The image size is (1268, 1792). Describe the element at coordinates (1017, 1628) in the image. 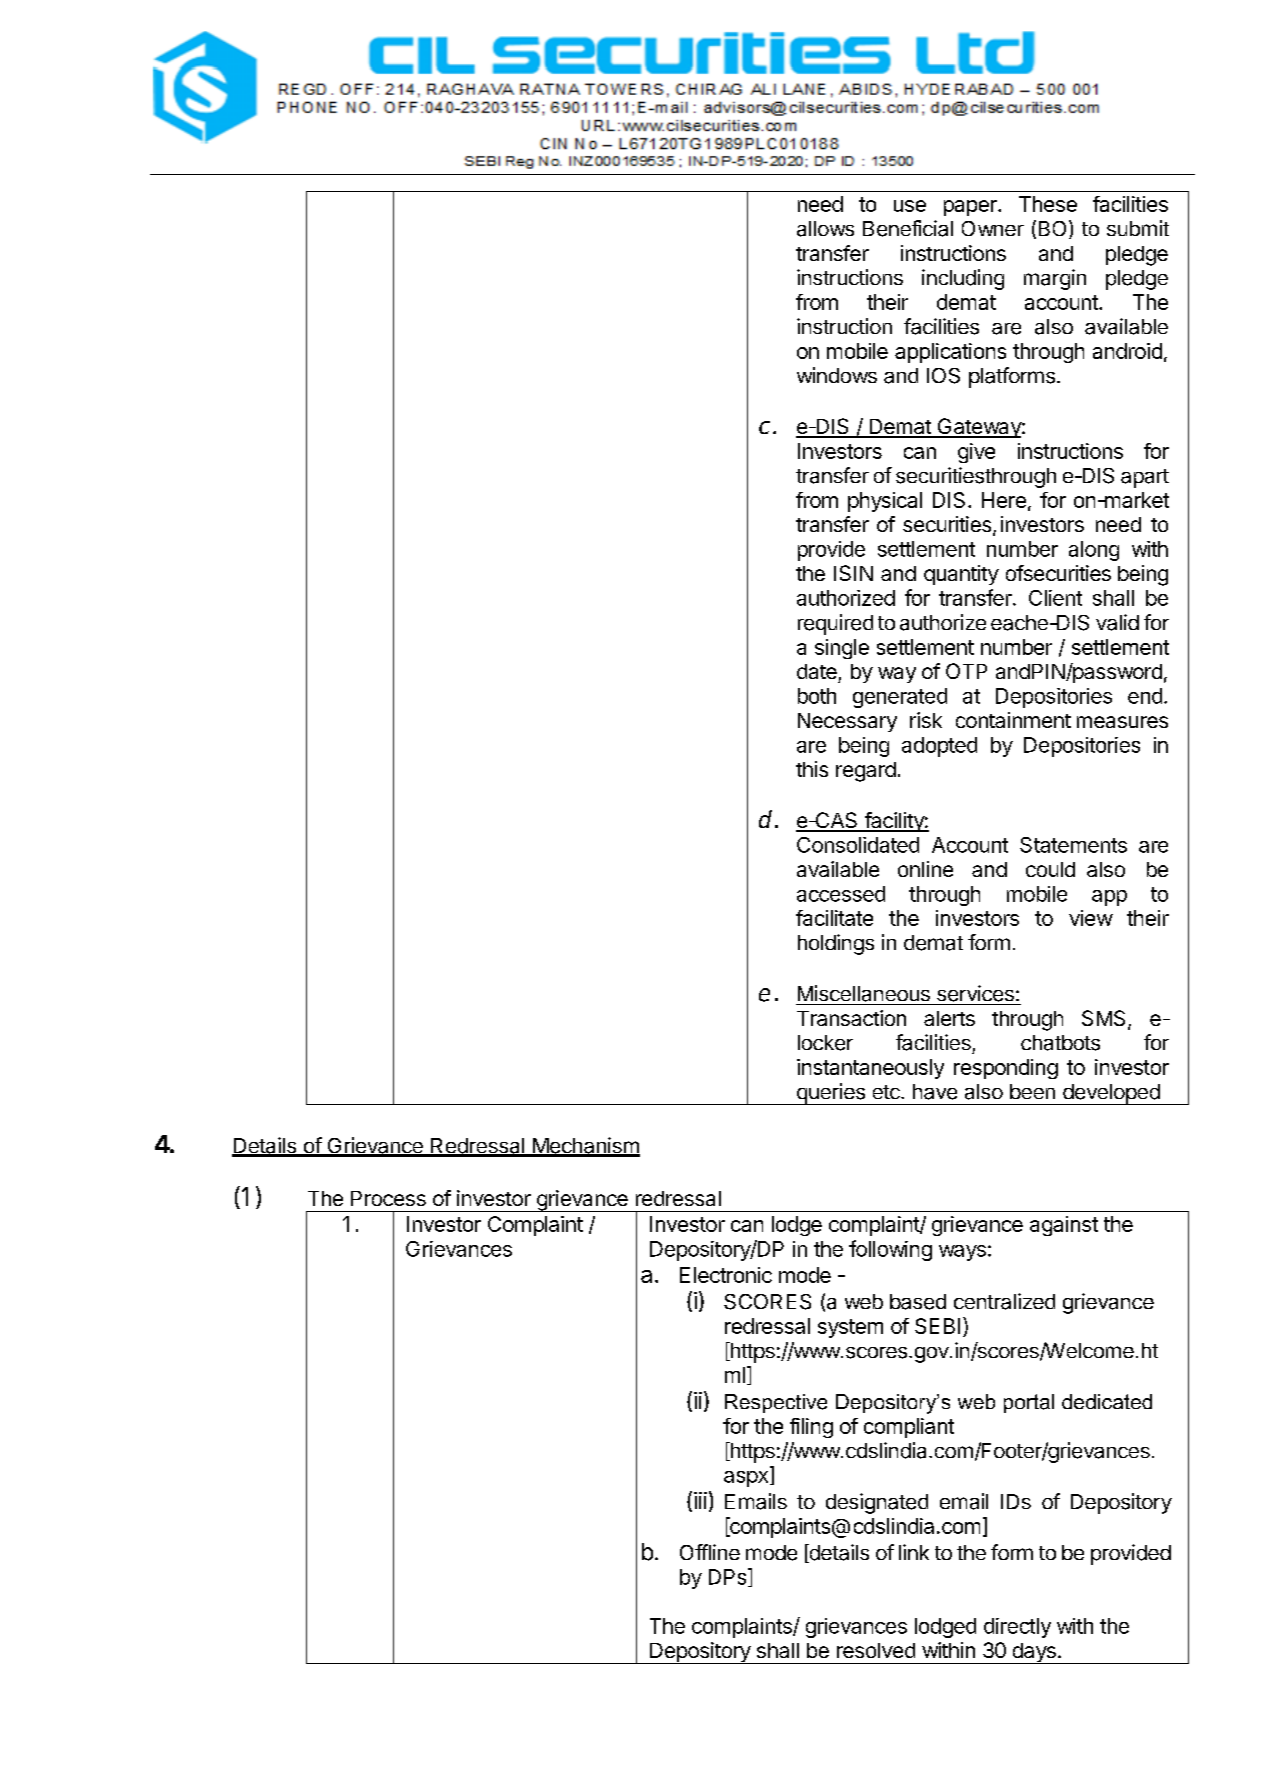

I see `directly` at that location.
